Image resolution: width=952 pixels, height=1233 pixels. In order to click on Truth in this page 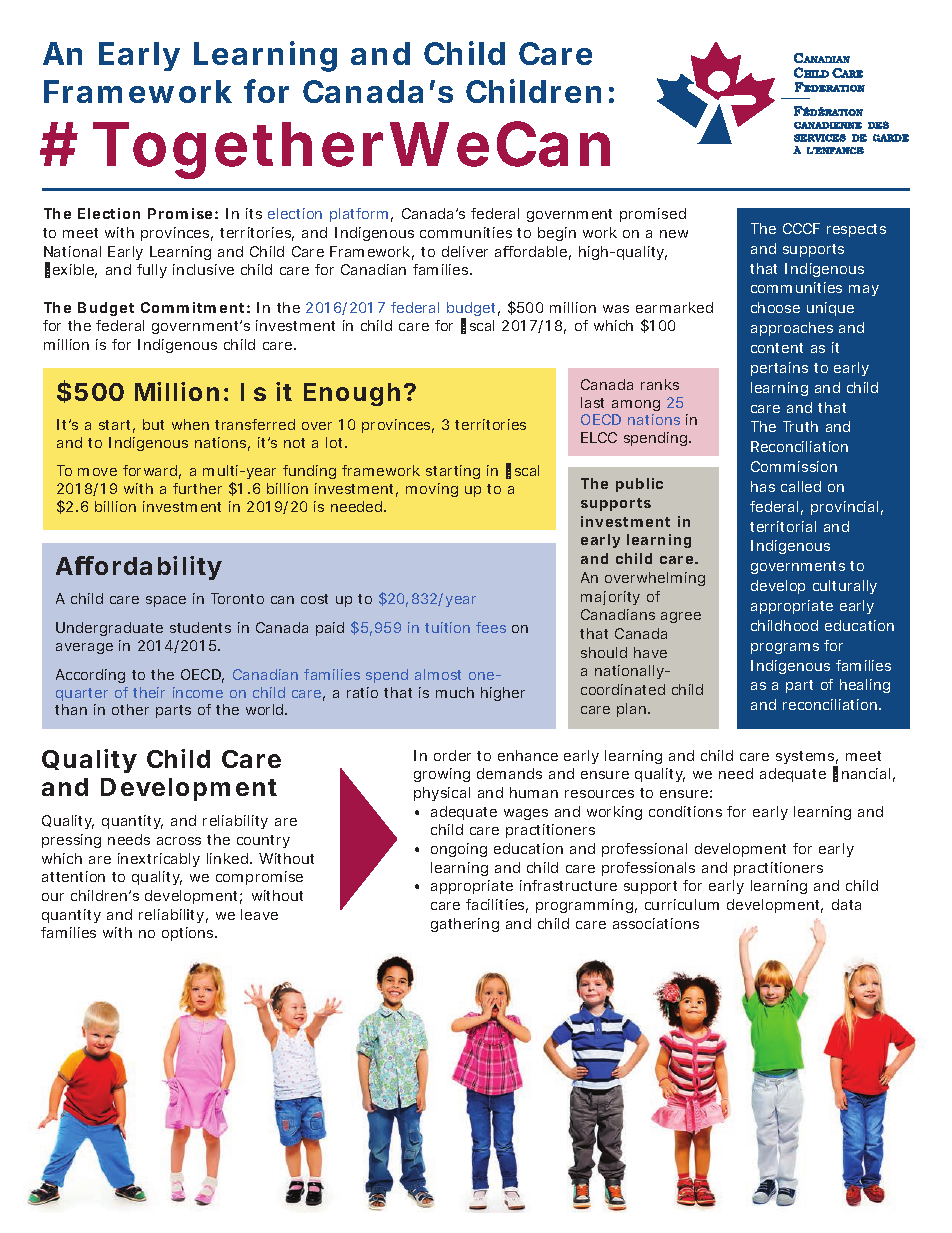, I will do `click(800, 426)`.
